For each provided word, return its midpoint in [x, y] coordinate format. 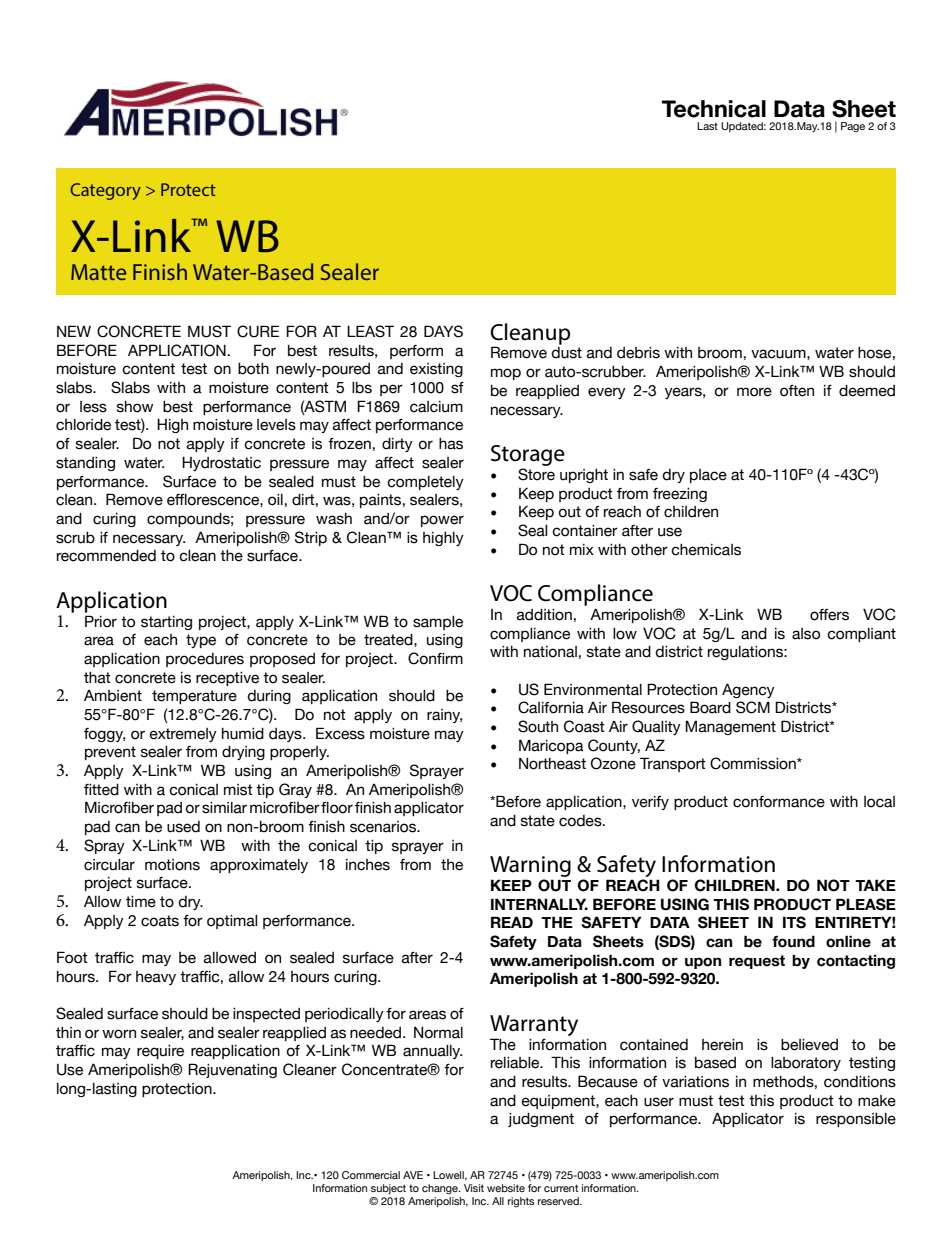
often [797, 391]
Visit [474, 1188]
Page [853, 127]
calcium [436, 407]
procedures [205, 660]
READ [512, 922]
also [806, 634]
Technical [714, 109]
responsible [856, 1120]
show [135, 407]
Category [105, 191]
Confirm [435, 658]
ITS [794, 922]
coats [160, 921]
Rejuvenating [232, 1070]
